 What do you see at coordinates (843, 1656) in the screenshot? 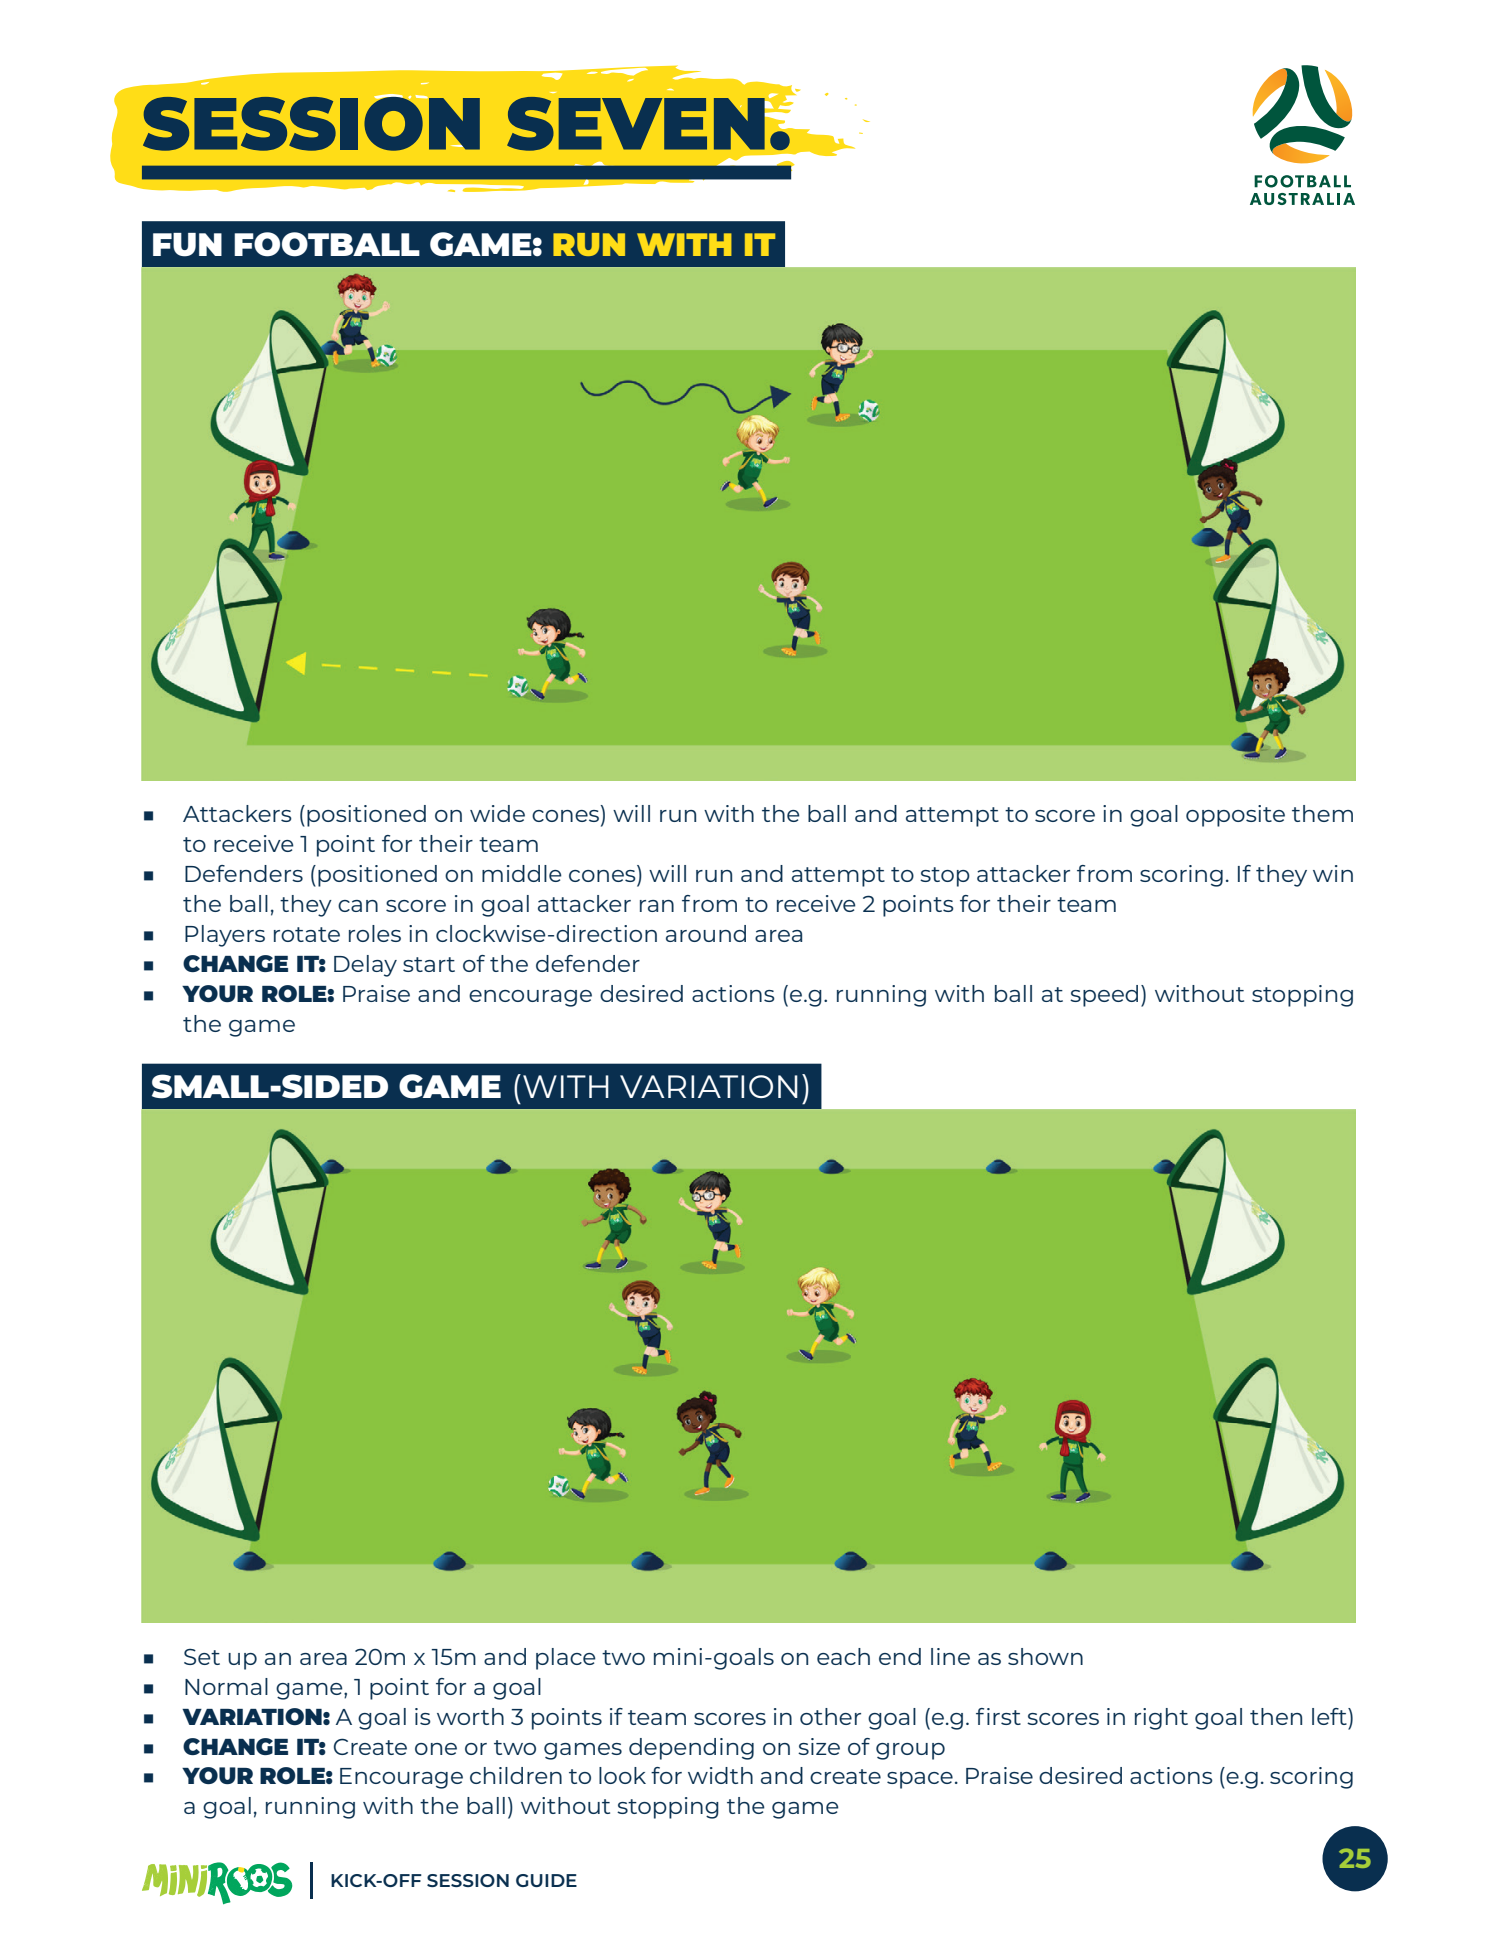
I see `each` at bounding box center [843, 1656].
